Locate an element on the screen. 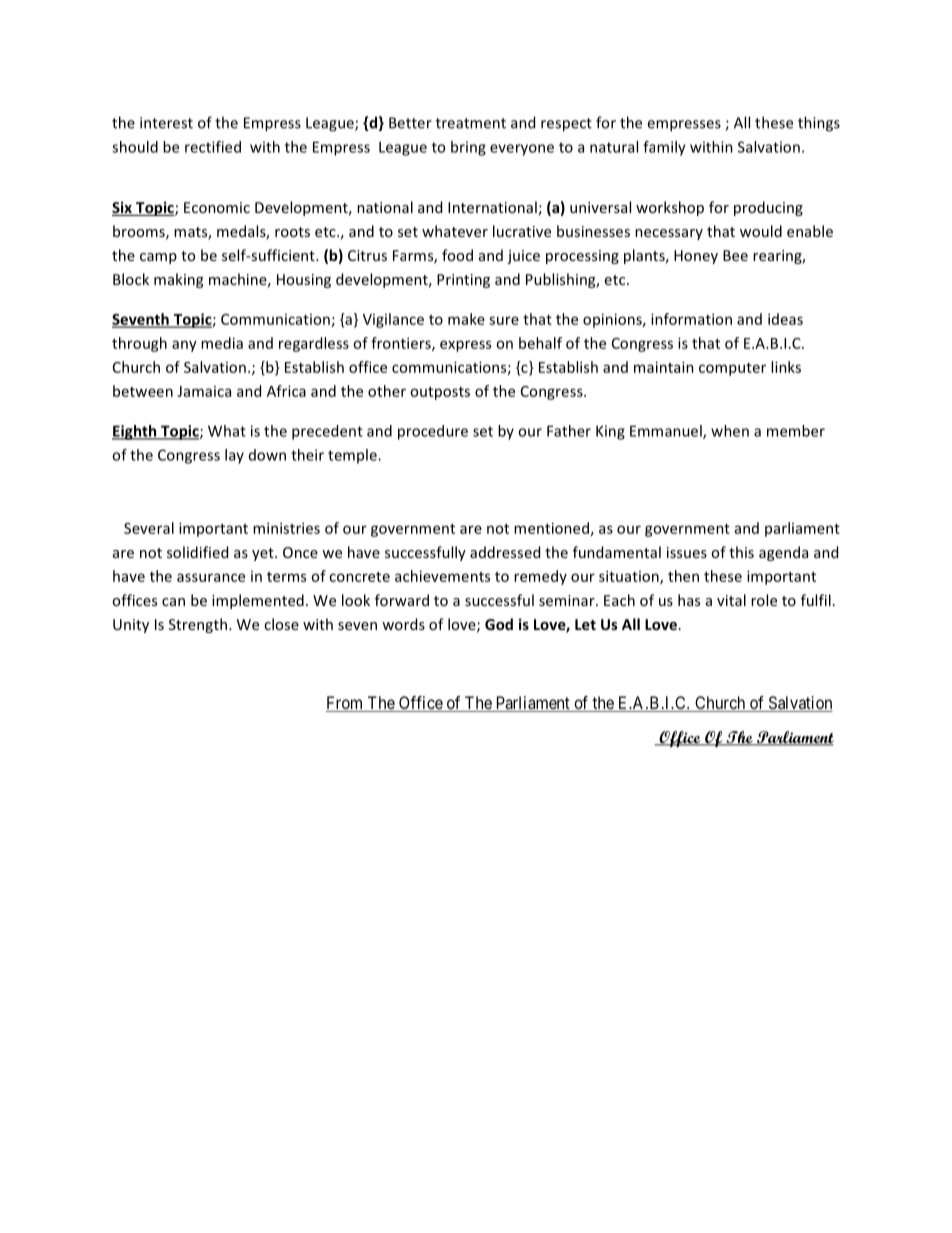 This screenshot has height=1233, width=952. when is located at coordinates (730, 431).
